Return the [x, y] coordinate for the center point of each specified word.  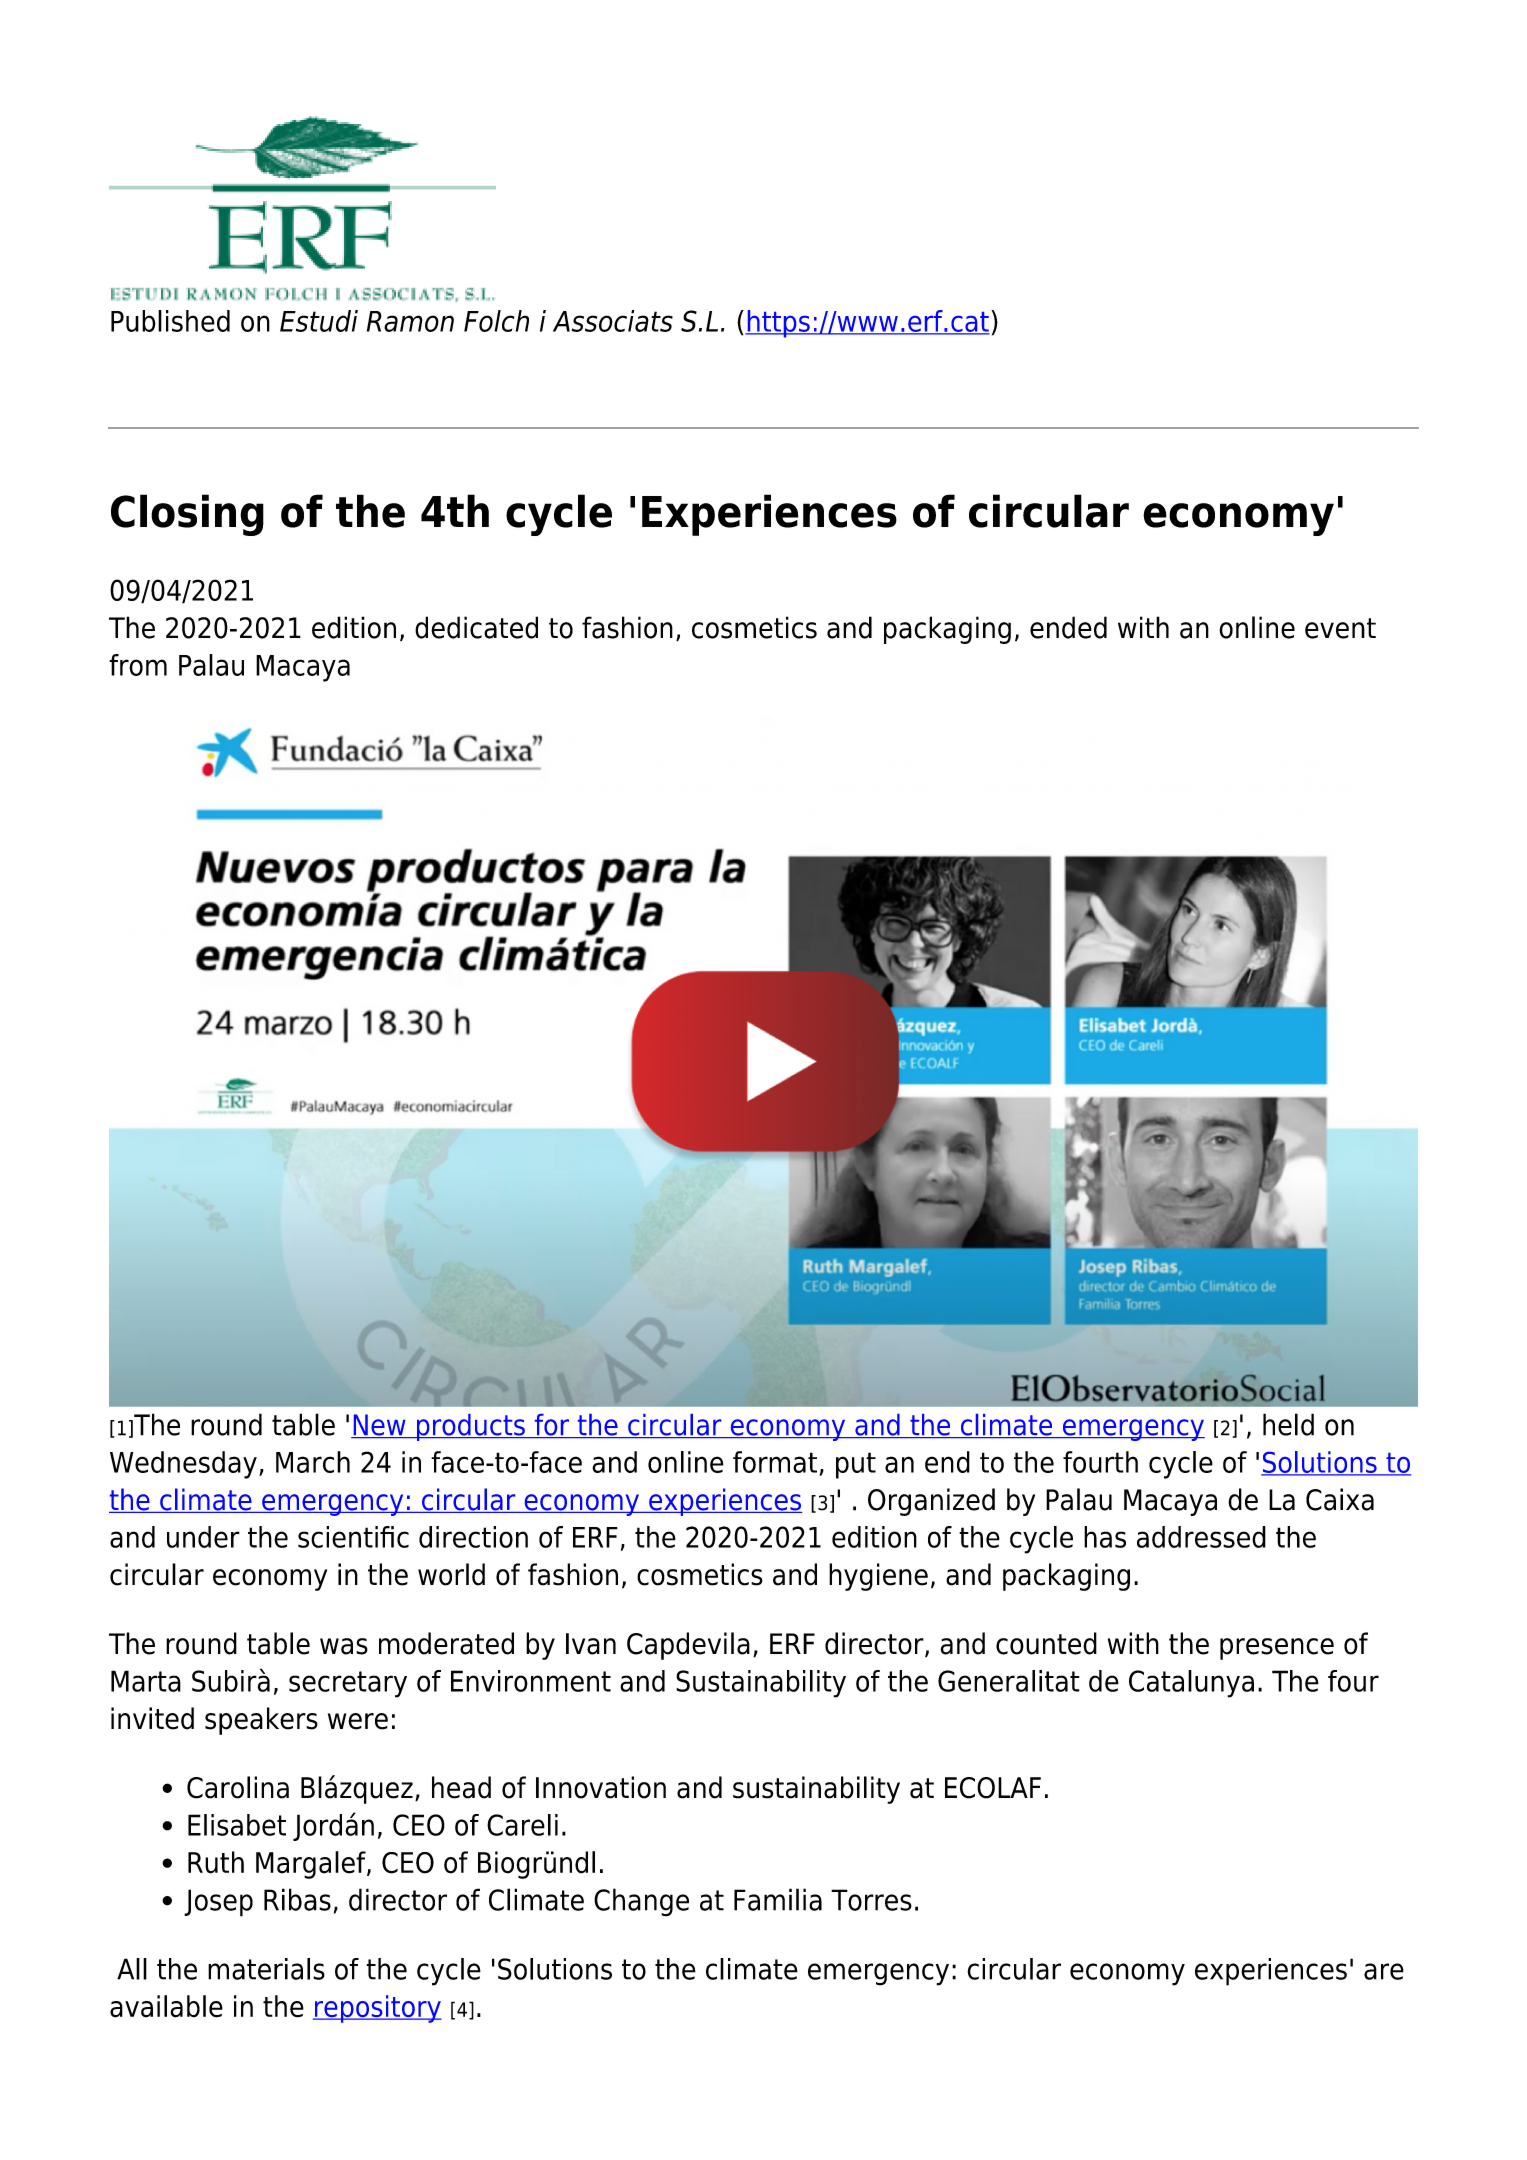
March [313, 1462]
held [1288, 1424]
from [138, 665]
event [1340, 628]
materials [266, 1969]
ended [1068, 627]
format [775, 1462]
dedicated [476, 627]
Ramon [410, 321]
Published [170, 321]
